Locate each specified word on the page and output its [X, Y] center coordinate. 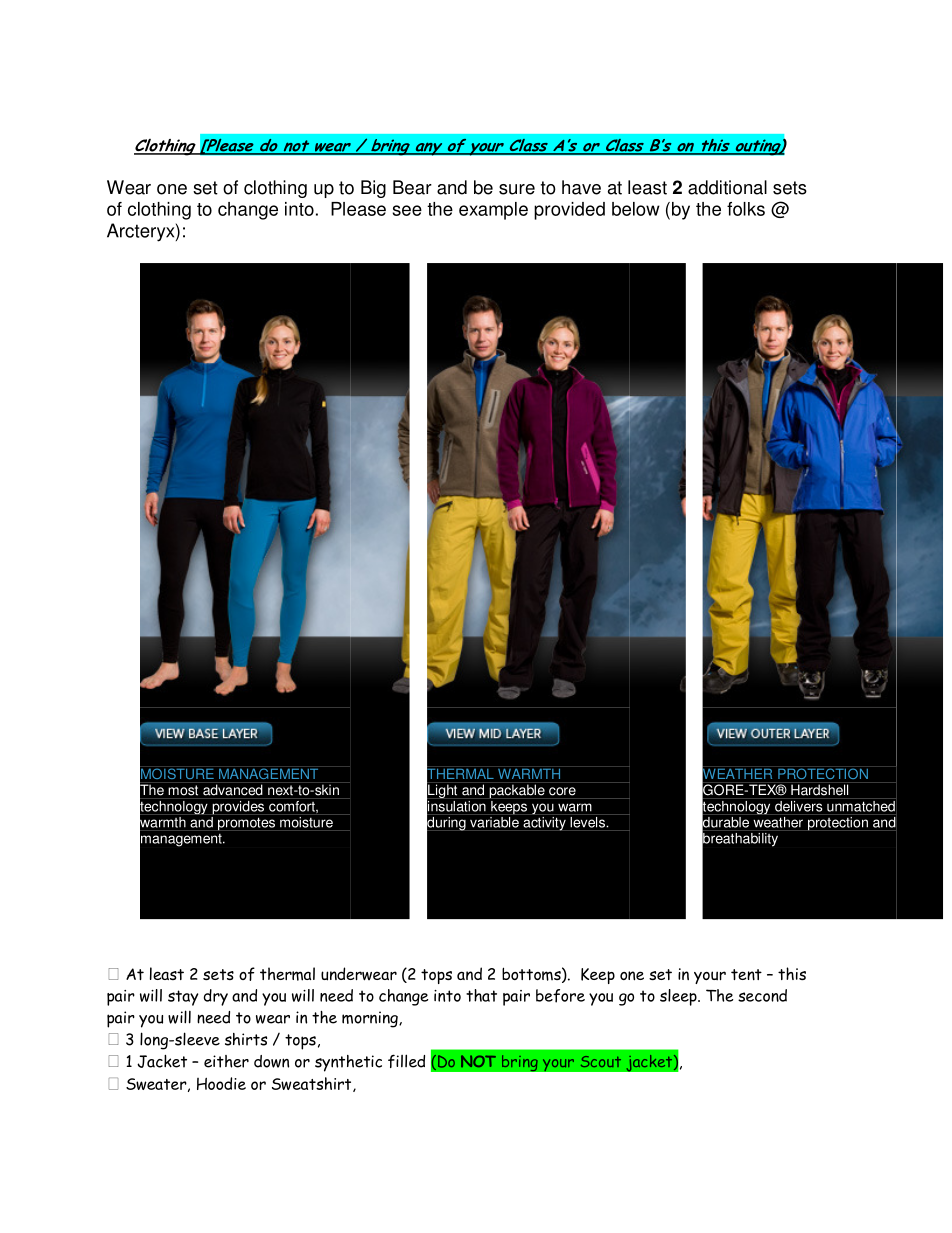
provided [569, 211]
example [493, 211]
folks [746, 209]
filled [406, 1061]
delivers [799, 805]
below [636, 209]
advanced [233, 789]
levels [587, 821]
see [407, 210]
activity [544, 822]
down [271, 1061]
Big [373, 189]
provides [238, 806]
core [562, 791]
